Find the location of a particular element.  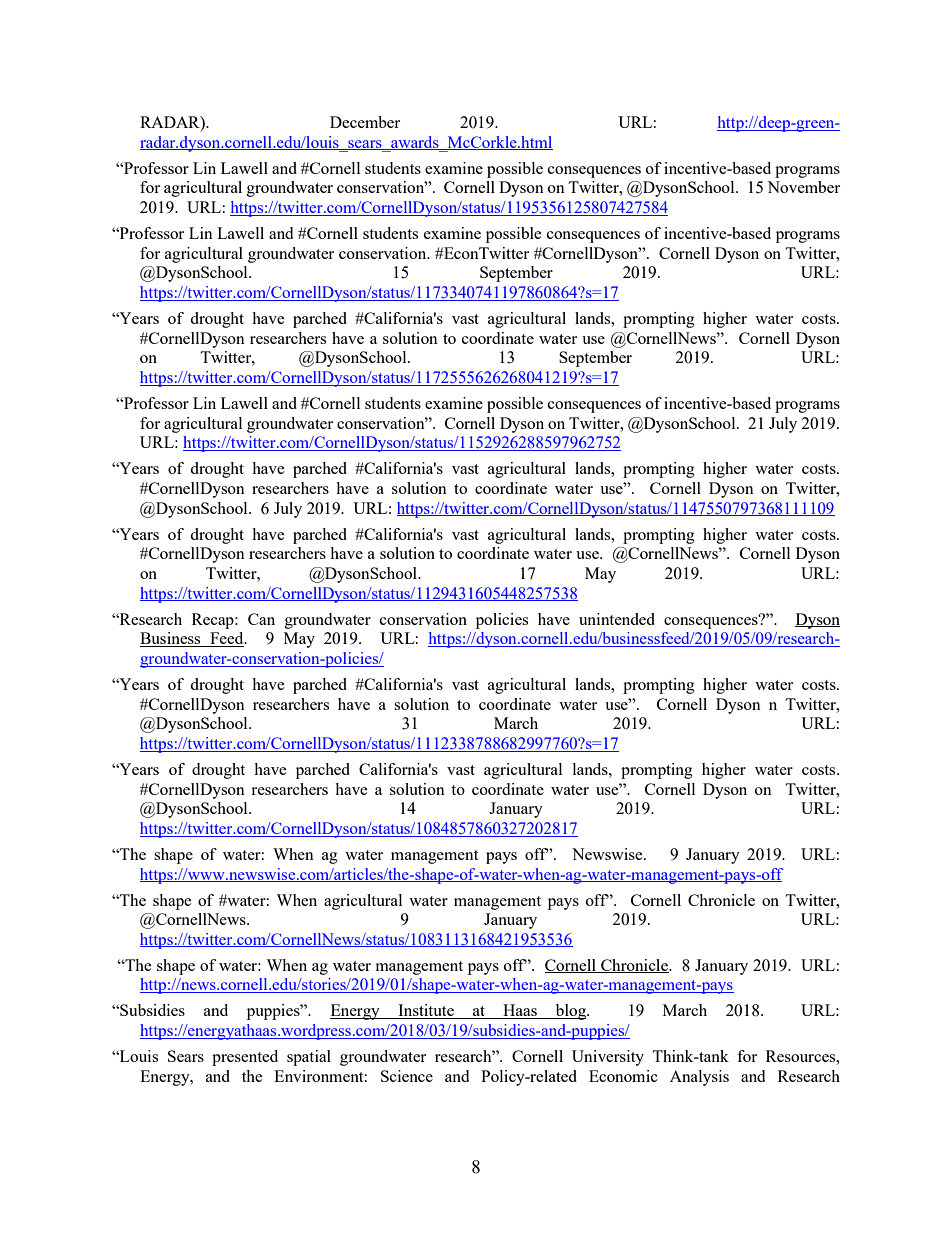

December is located at coordinates (365, 122).
